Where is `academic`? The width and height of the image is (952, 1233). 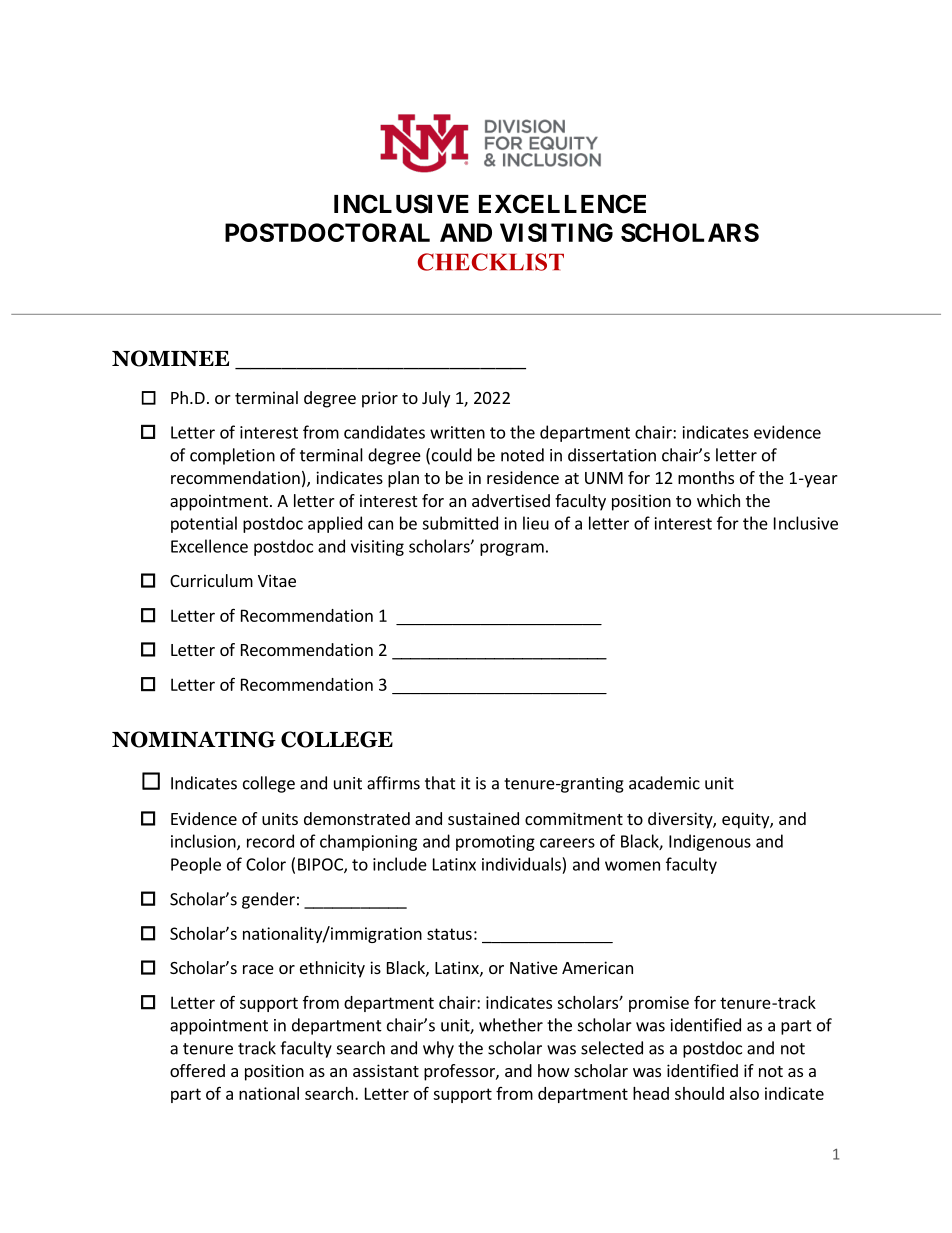
academic is located at coordinates (664, 783).
